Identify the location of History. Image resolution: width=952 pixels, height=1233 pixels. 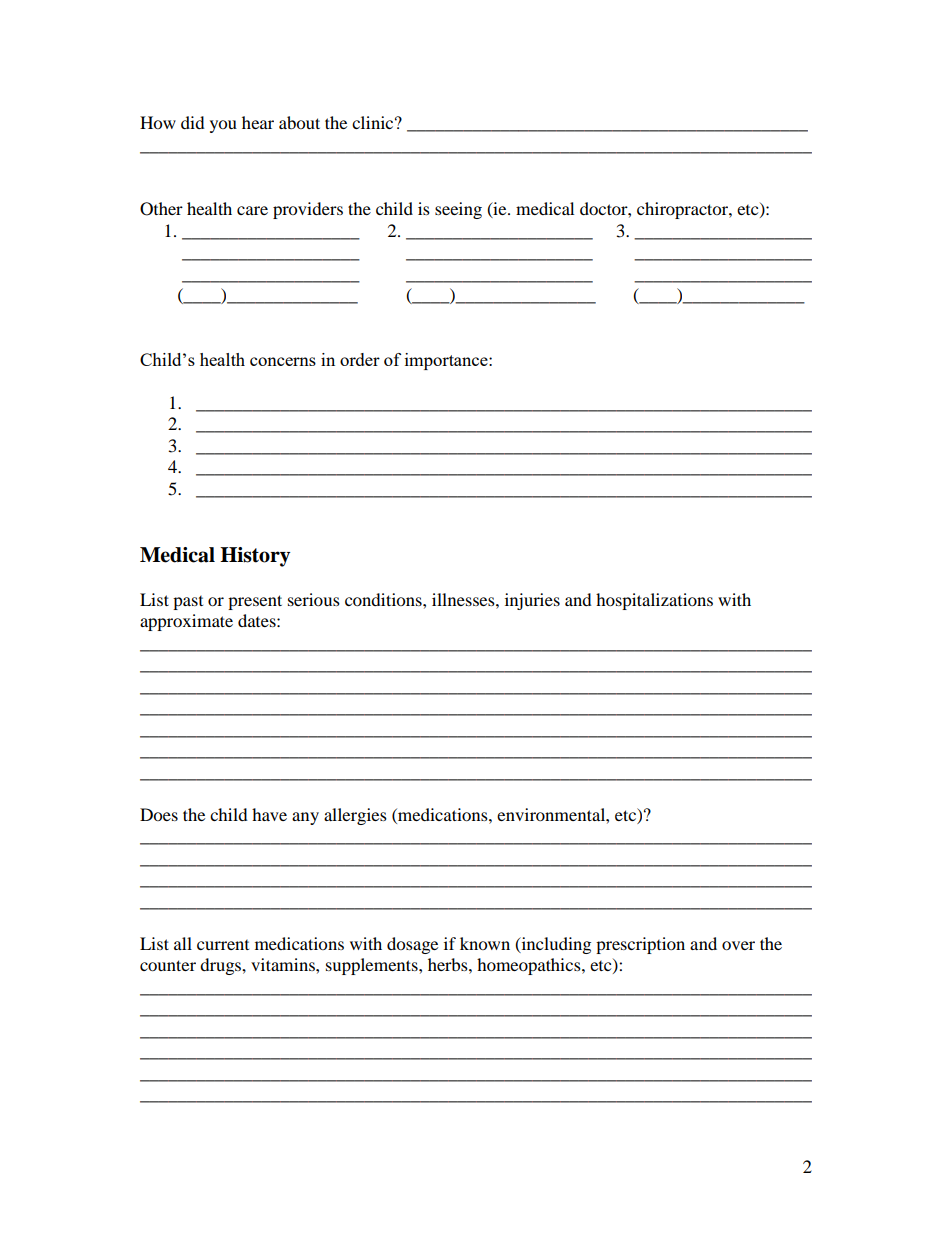
(255, 557).
